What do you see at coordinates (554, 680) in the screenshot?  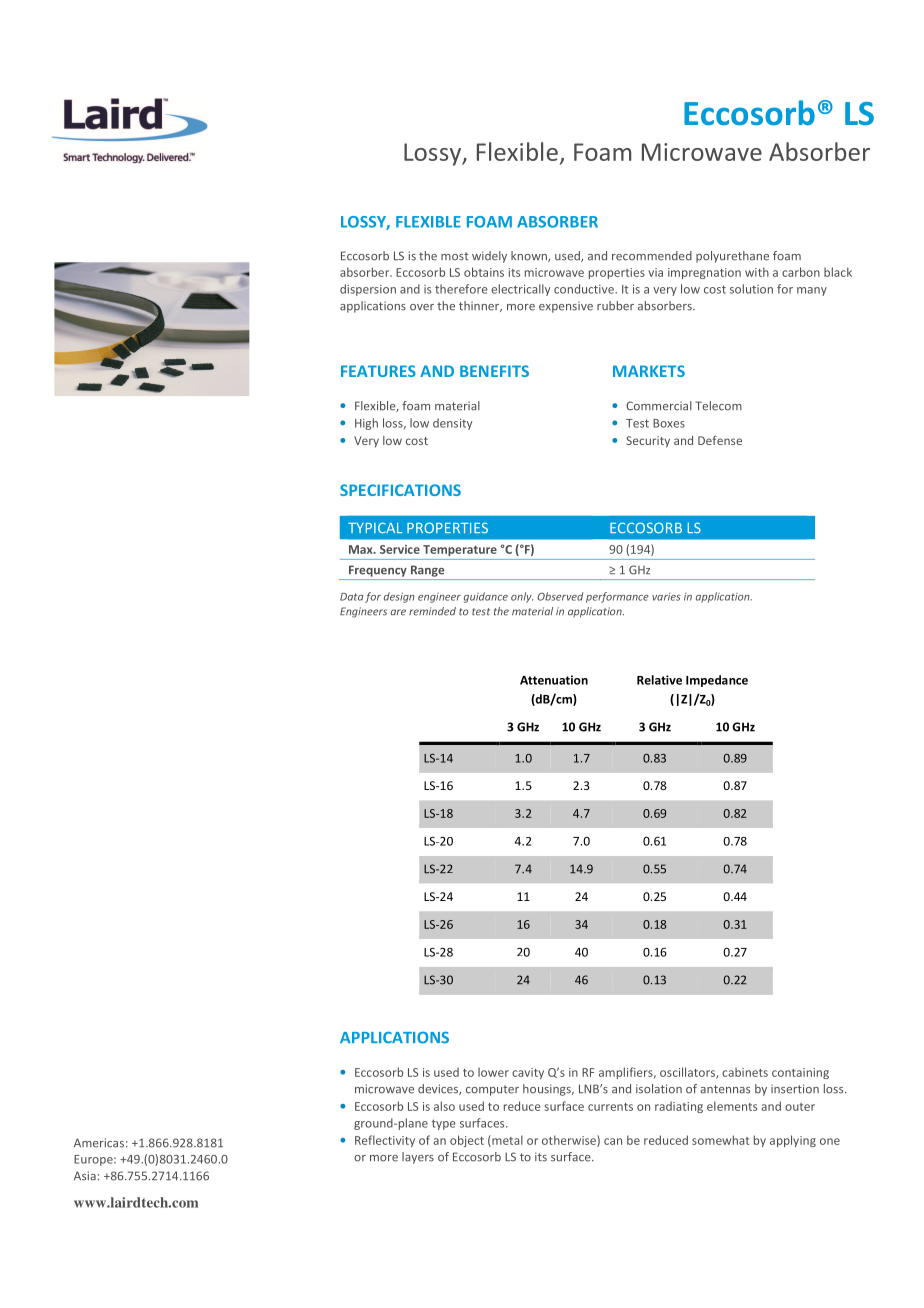 I see `Attenuation` at bounding box center [554, 680].
